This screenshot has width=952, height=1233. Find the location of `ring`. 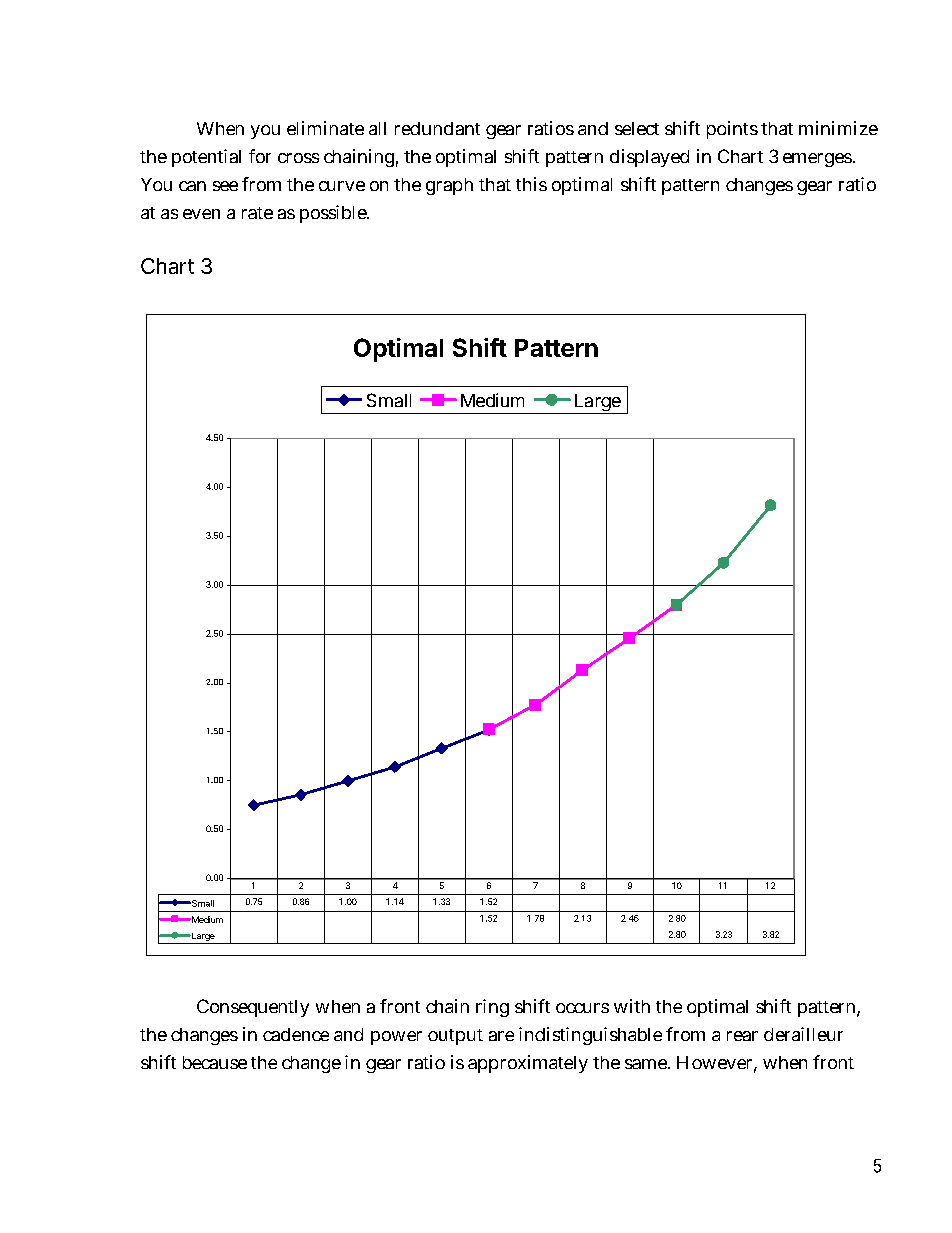

ring is located at coordinates (492, 1008).
